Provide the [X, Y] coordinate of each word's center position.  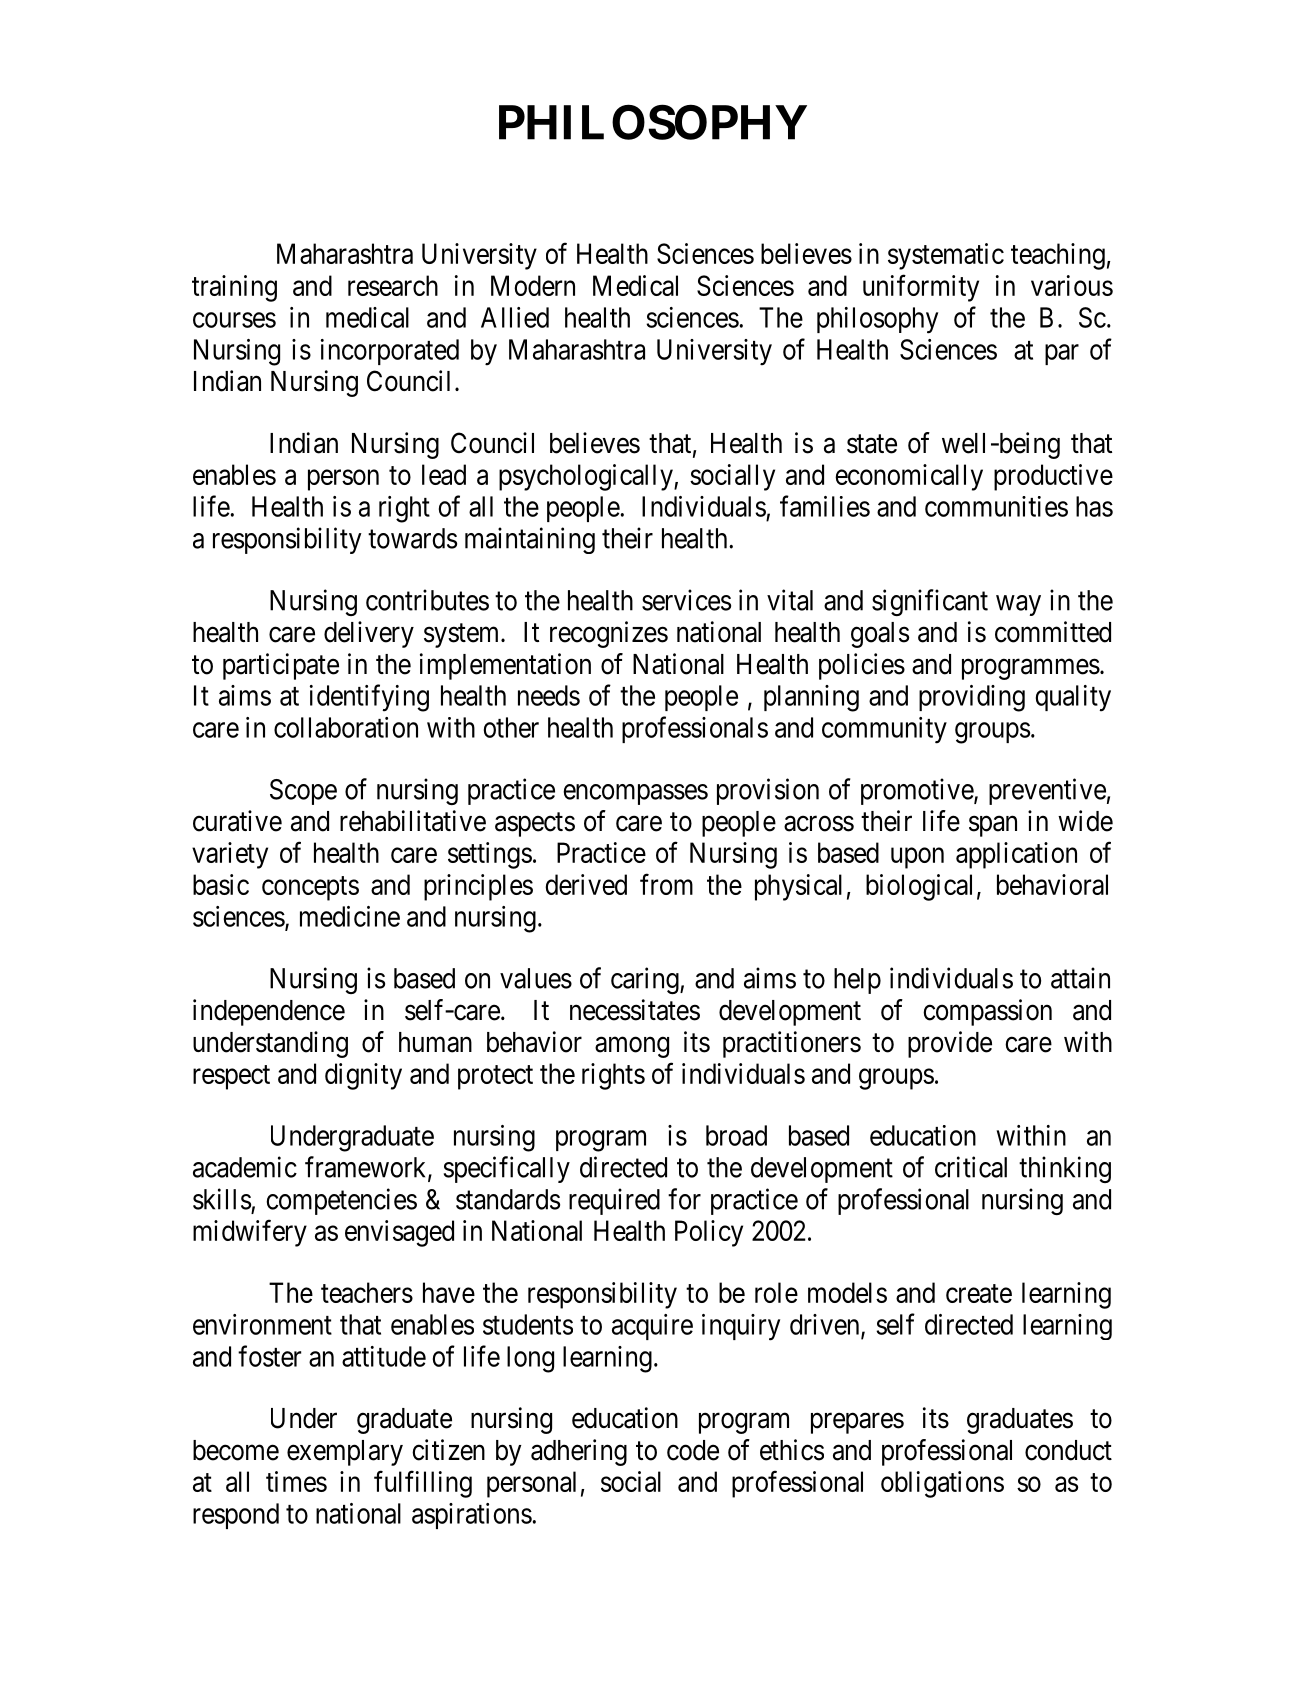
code [693, 1450]
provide [950, 1044]
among [632, 1047]
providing [972, 698]
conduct [1068, 1450]
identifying [369, 698]
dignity [363, 1076]
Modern [533, 285]
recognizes [609, 634]
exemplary [345, 1453]
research [393, 285]
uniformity [921, 288]
